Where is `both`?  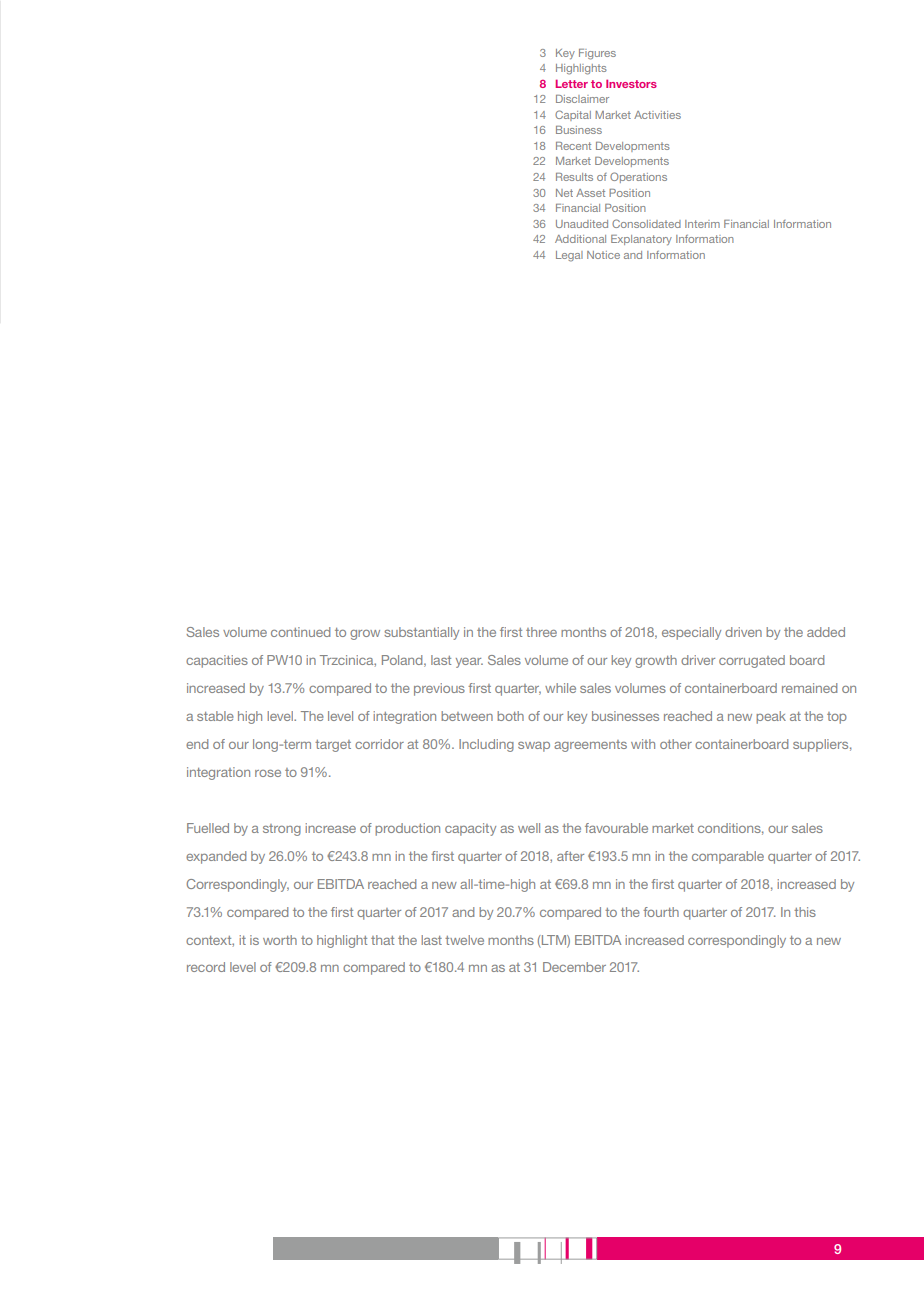 both is located at coordinates (510, 716).
